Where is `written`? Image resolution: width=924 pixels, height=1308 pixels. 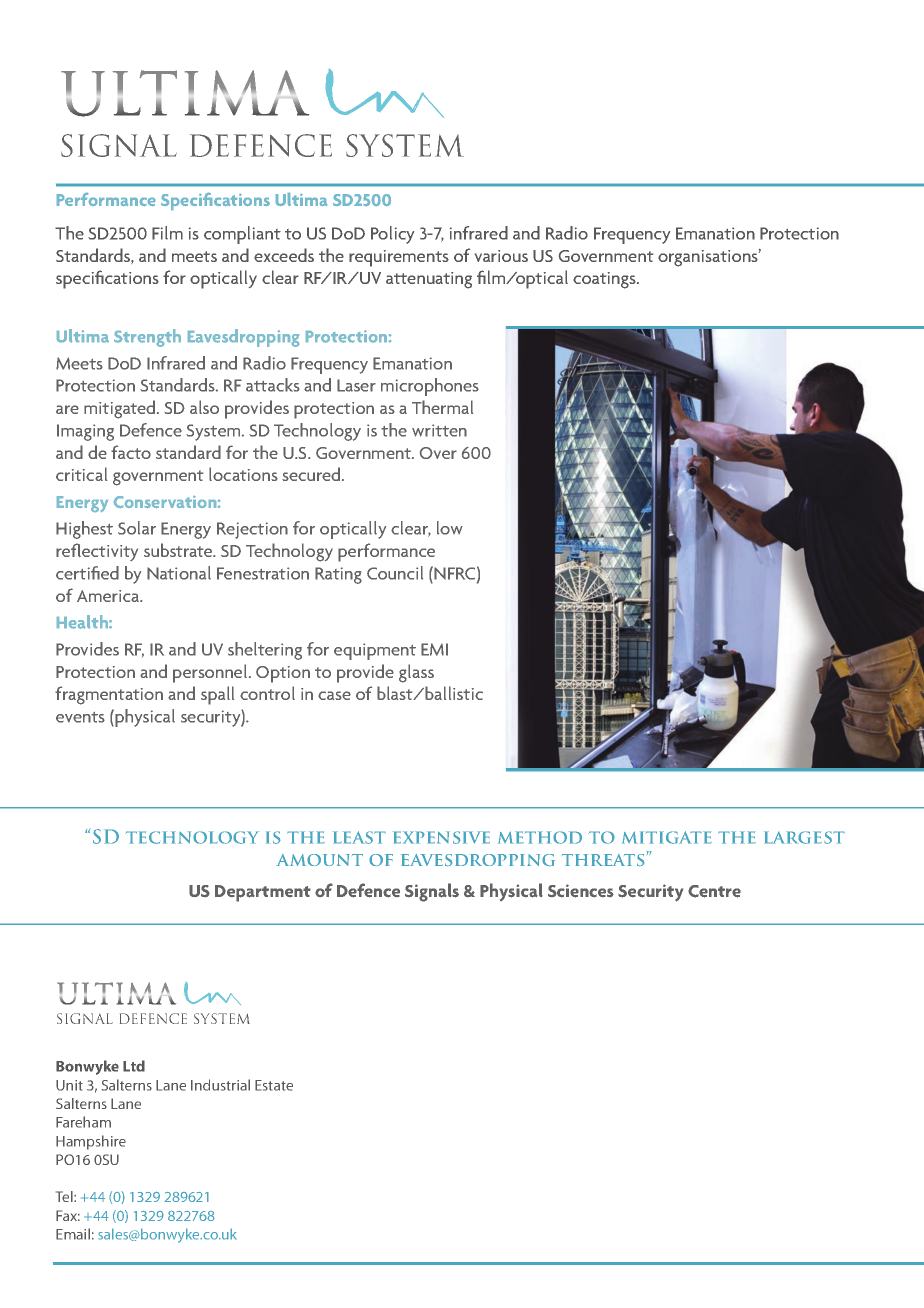 written is located at coordinates (439, 430).
